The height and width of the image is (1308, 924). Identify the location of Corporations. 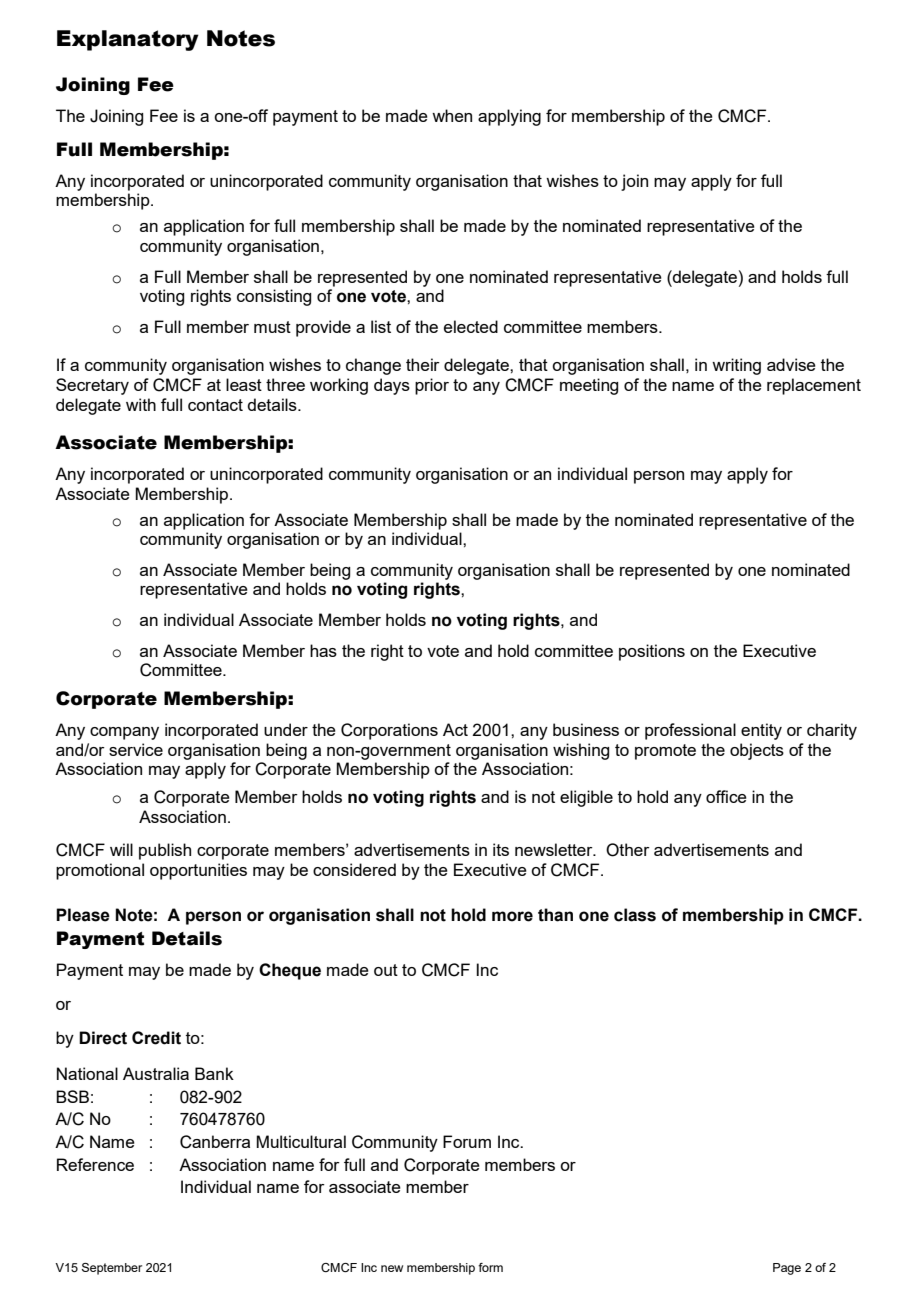
(389, 731).
